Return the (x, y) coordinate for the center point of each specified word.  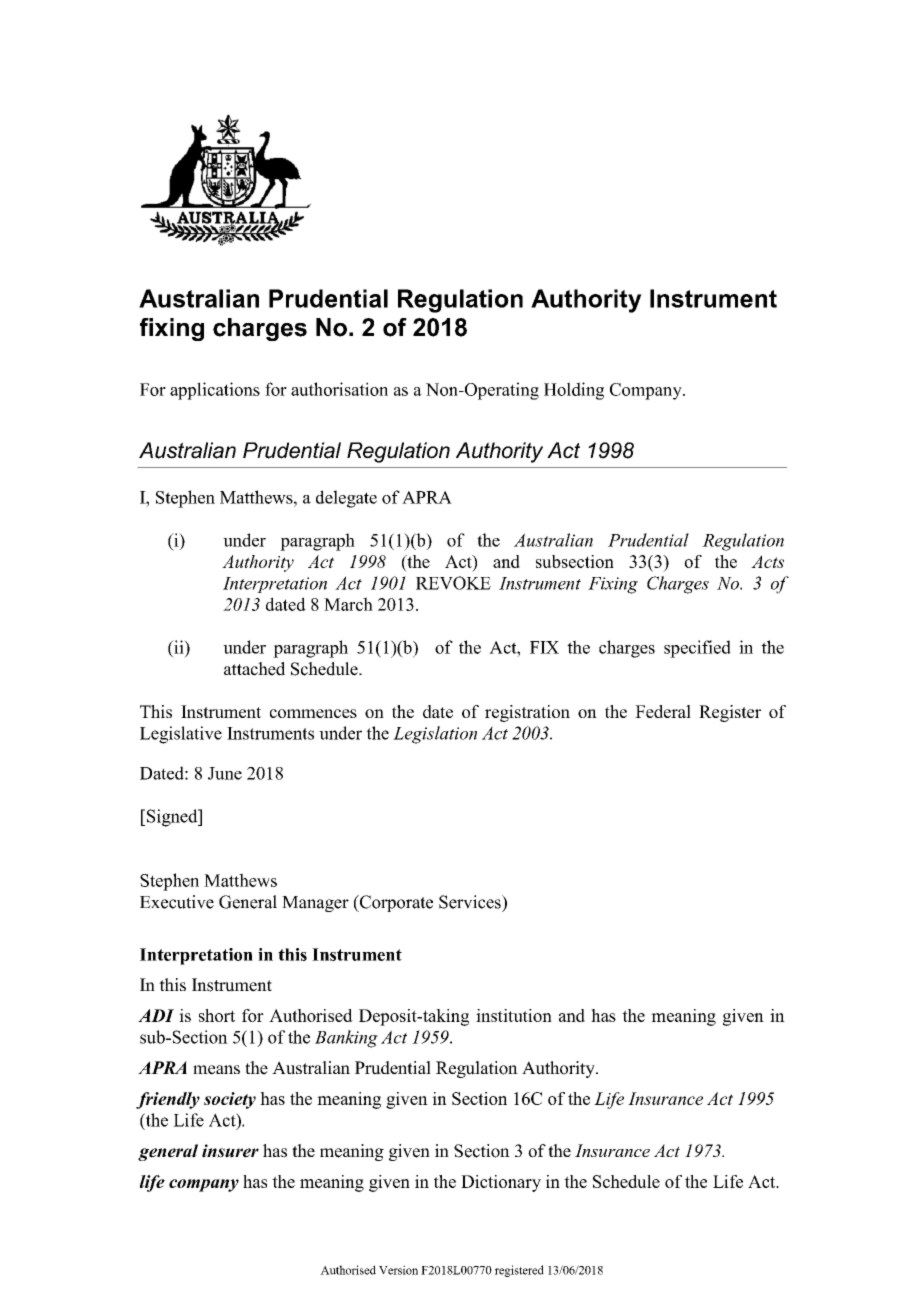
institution (514, 1015)
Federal (663, 711)
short (217, 1015)
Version (398, 1270)
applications (215, 391)
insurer (230, 1151)
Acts (767, 561)
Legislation (435, 735)
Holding (574, 391)
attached (254, 669)
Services (471, 902)
